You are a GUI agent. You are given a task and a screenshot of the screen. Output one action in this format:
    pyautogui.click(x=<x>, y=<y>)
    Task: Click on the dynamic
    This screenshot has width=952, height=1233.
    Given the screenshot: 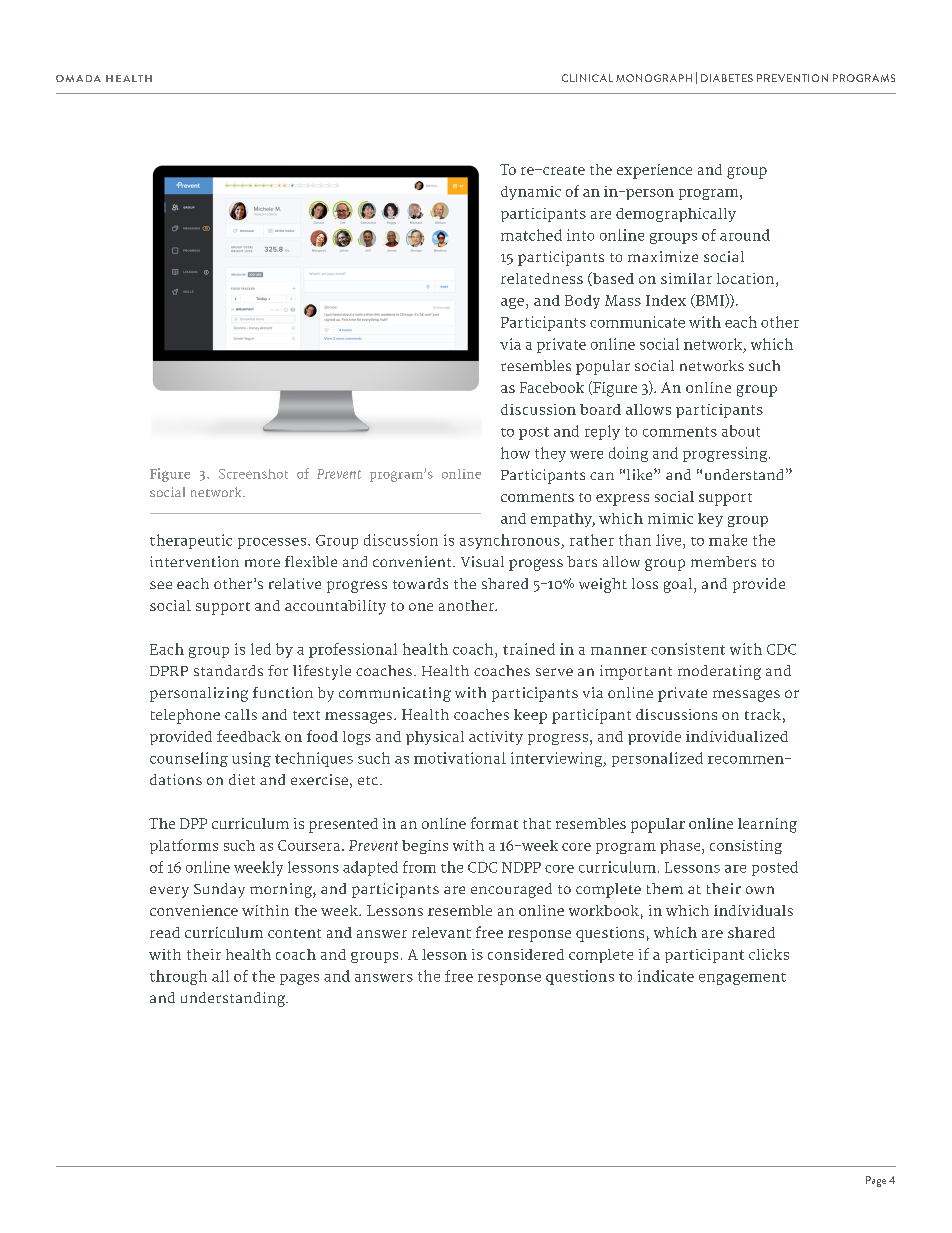 What is the action you would take?
    pyautogui.click(x=531, y=193)
